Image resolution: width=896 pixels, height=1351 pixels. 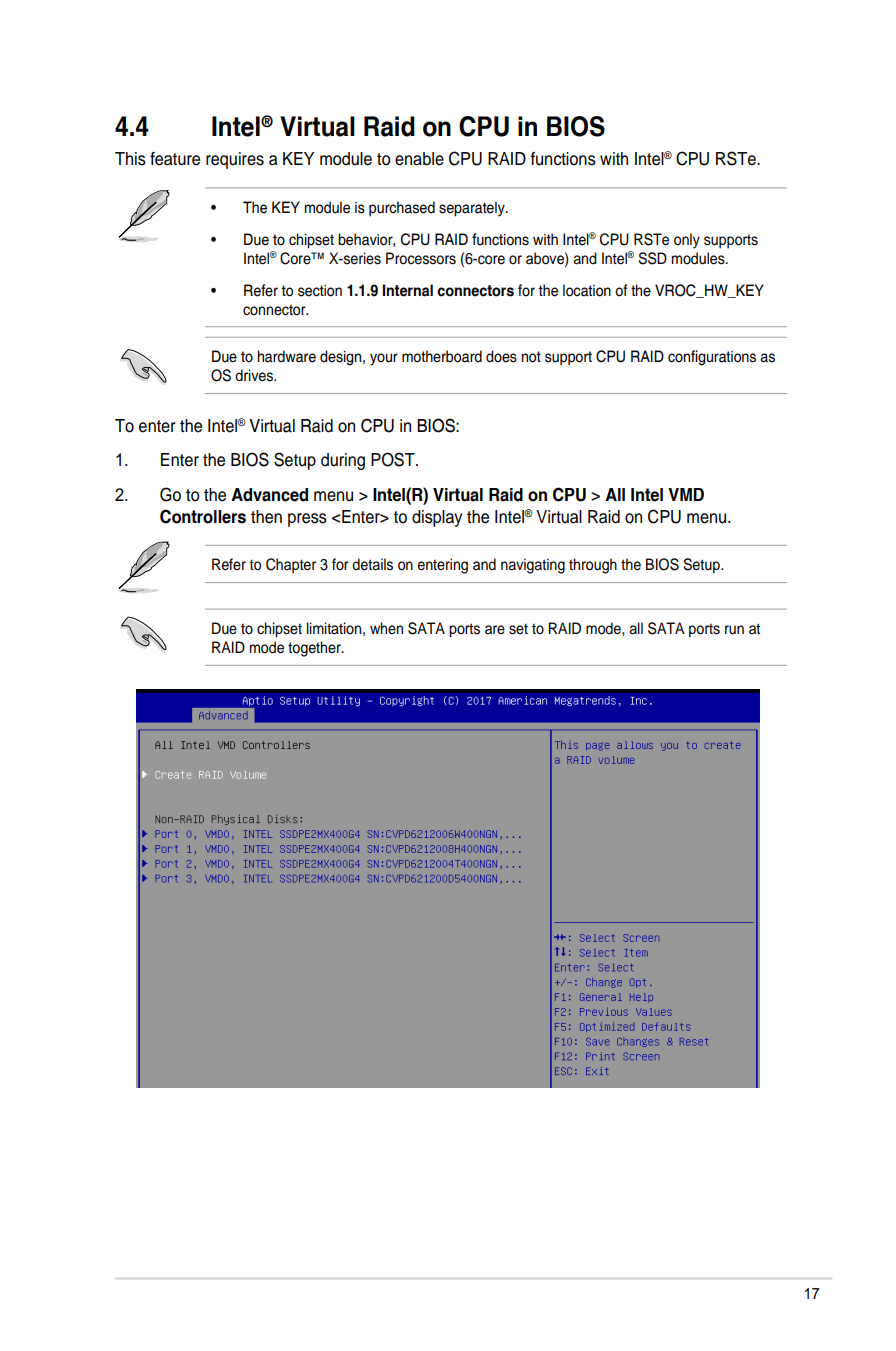 I want to click on configurations, so click(x=712, y=358).
